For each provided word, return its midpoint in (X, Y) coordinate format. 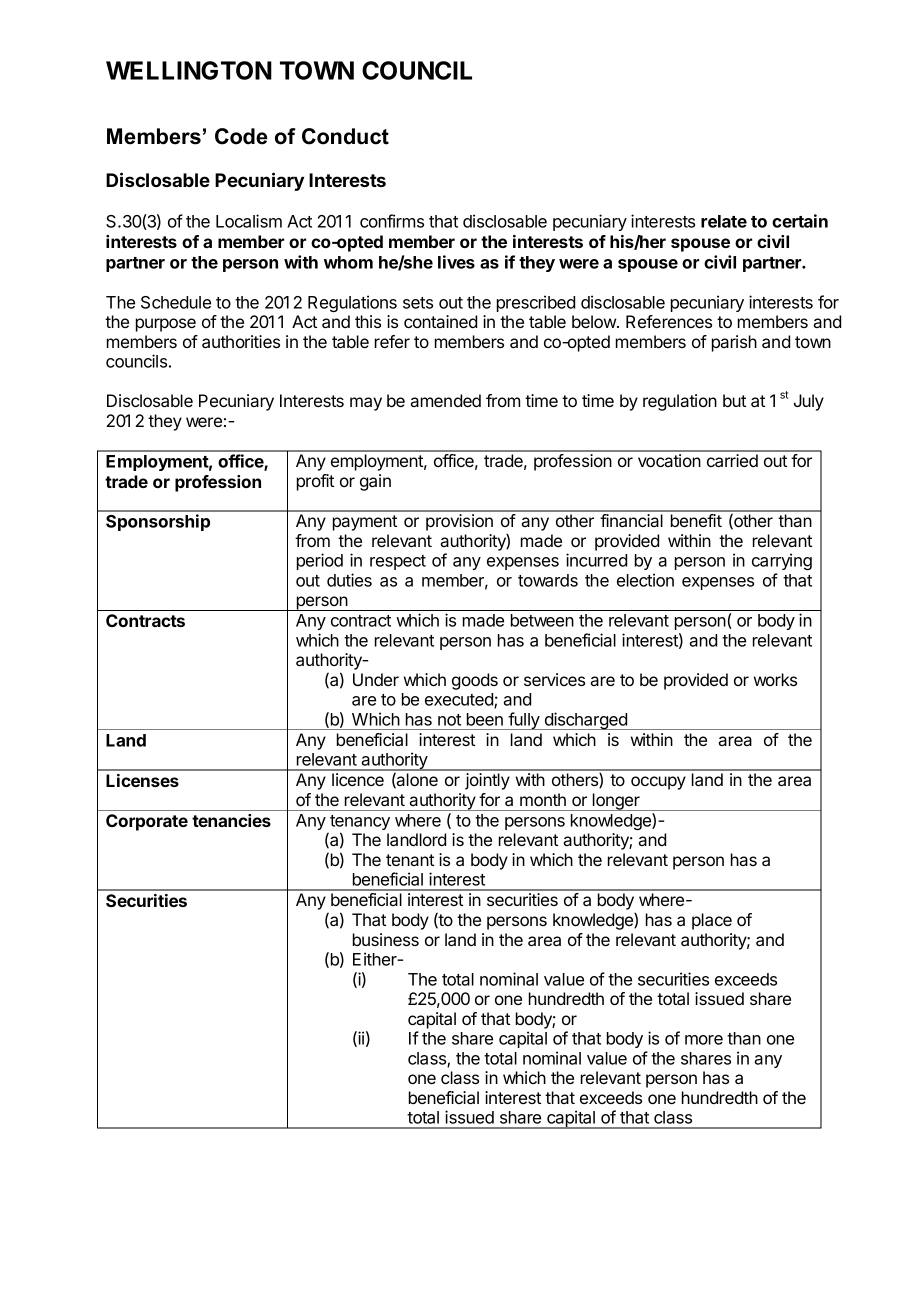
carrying (782, 561)
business (386, 939)
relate (724, 221)
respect (398, 562)
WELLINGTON (189, 70)
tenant (410, 860)
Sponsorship (158, 522)
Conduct (345, 136)
